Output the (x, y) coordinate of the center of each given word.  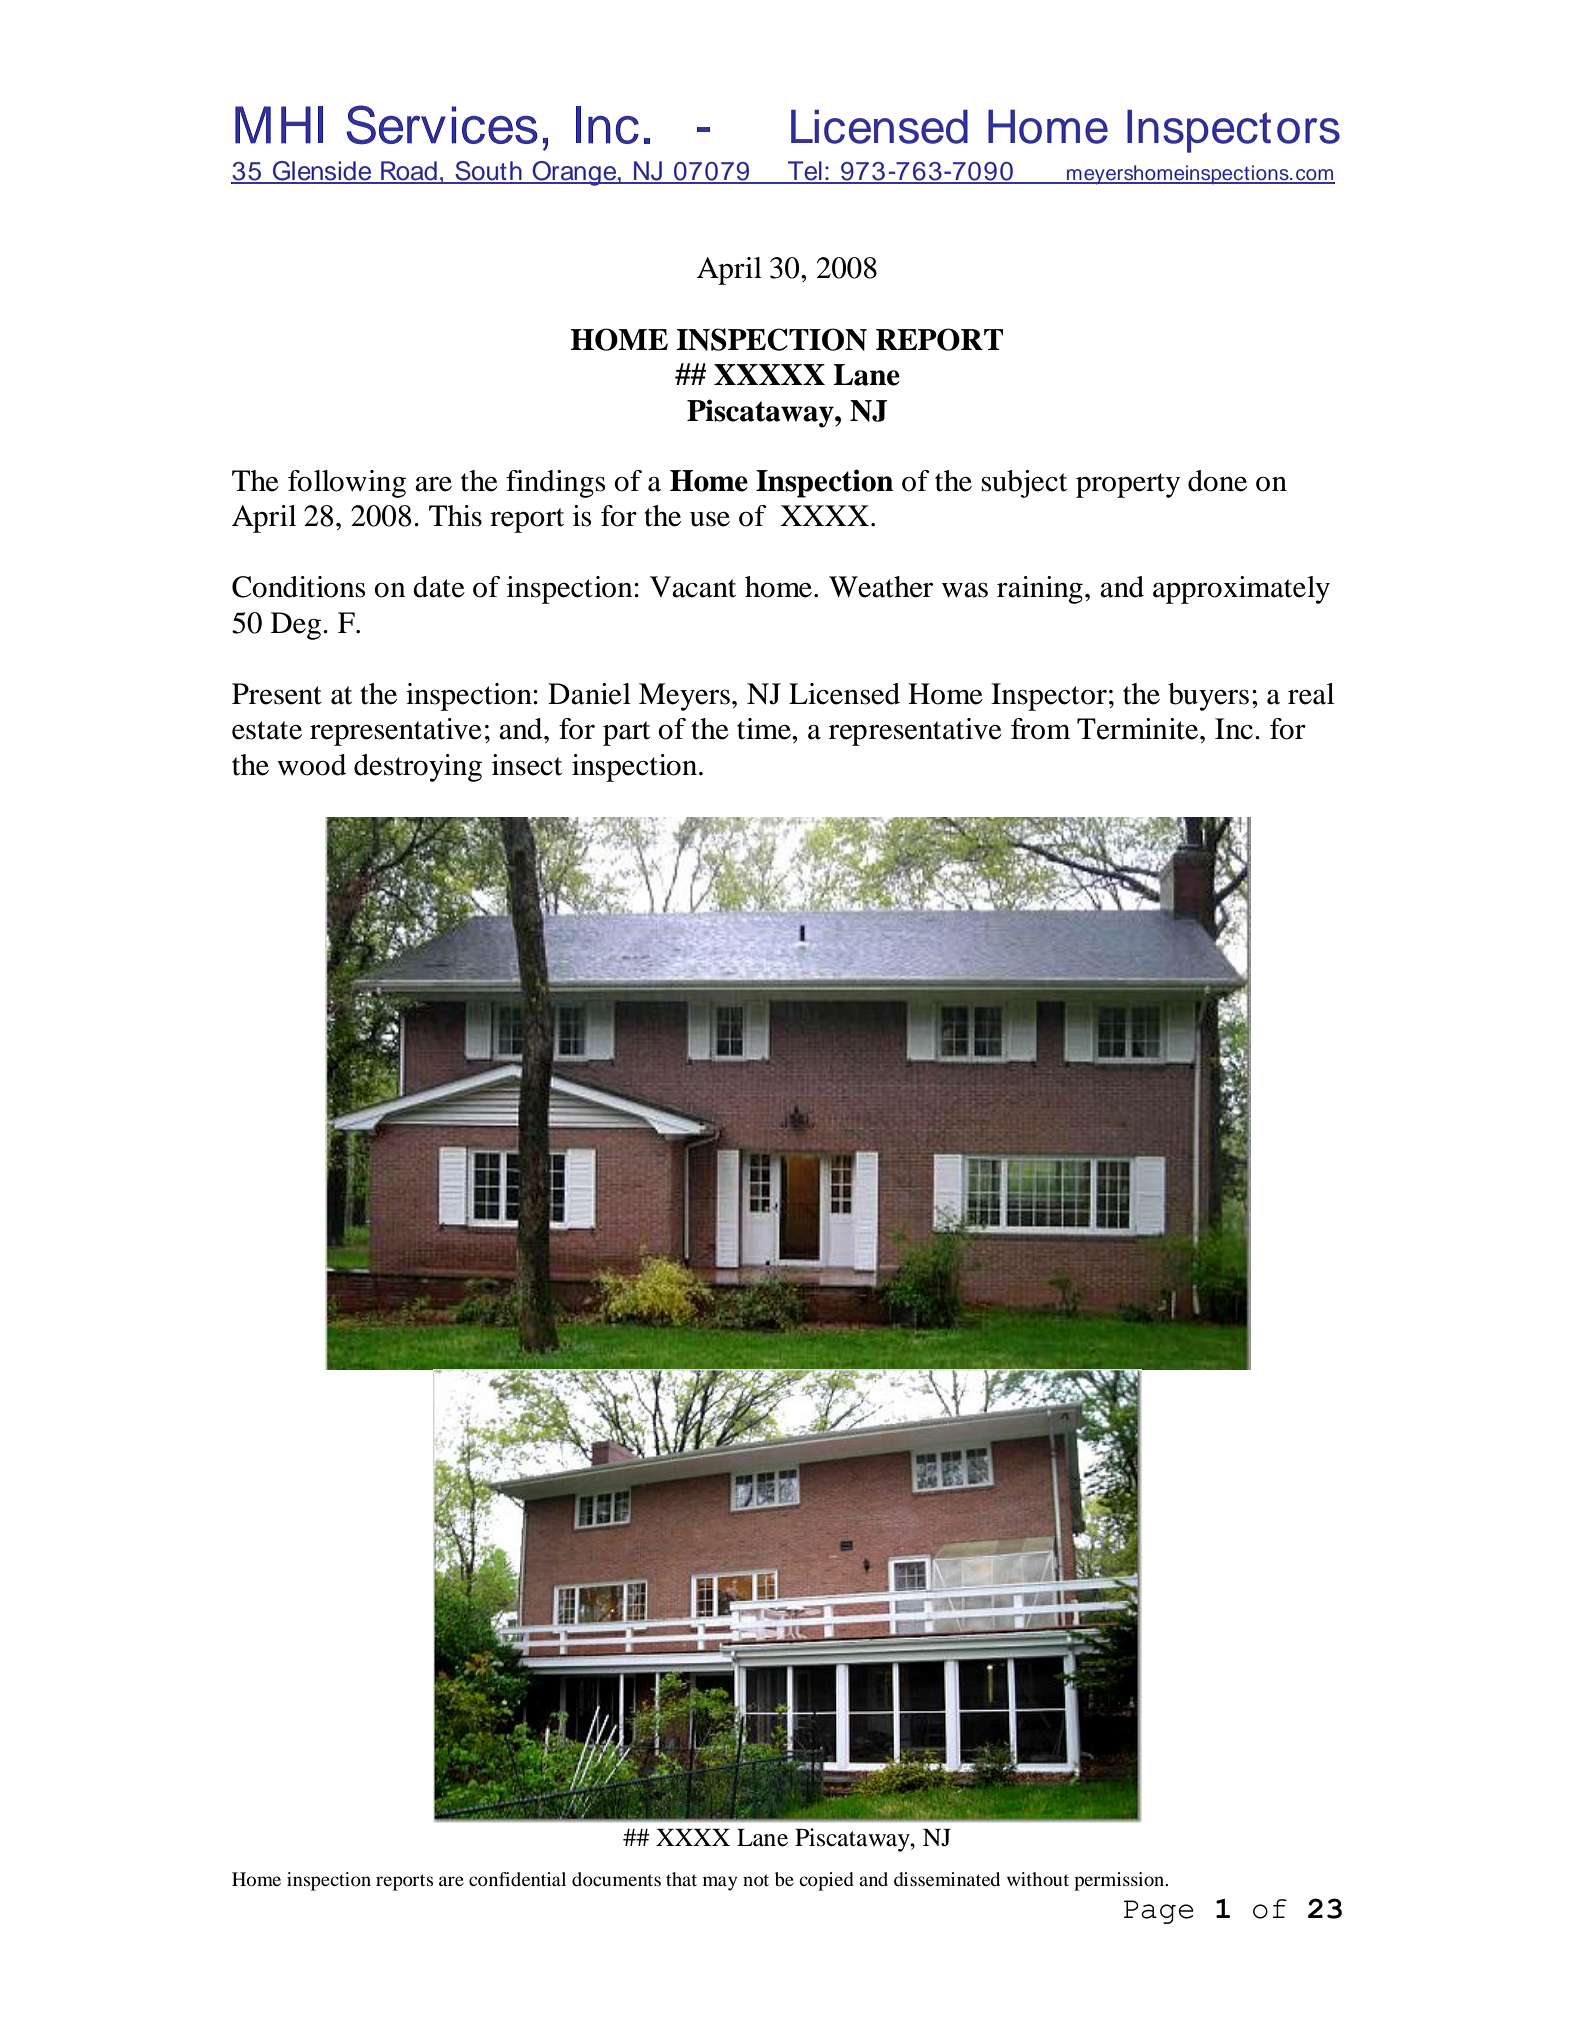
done (1217, 481)
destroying (418, 768)
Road (409, 172)
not (756, 1880)
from (1040, 729)
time (765, 729)
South (488, 172)
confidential (517, 1879)
